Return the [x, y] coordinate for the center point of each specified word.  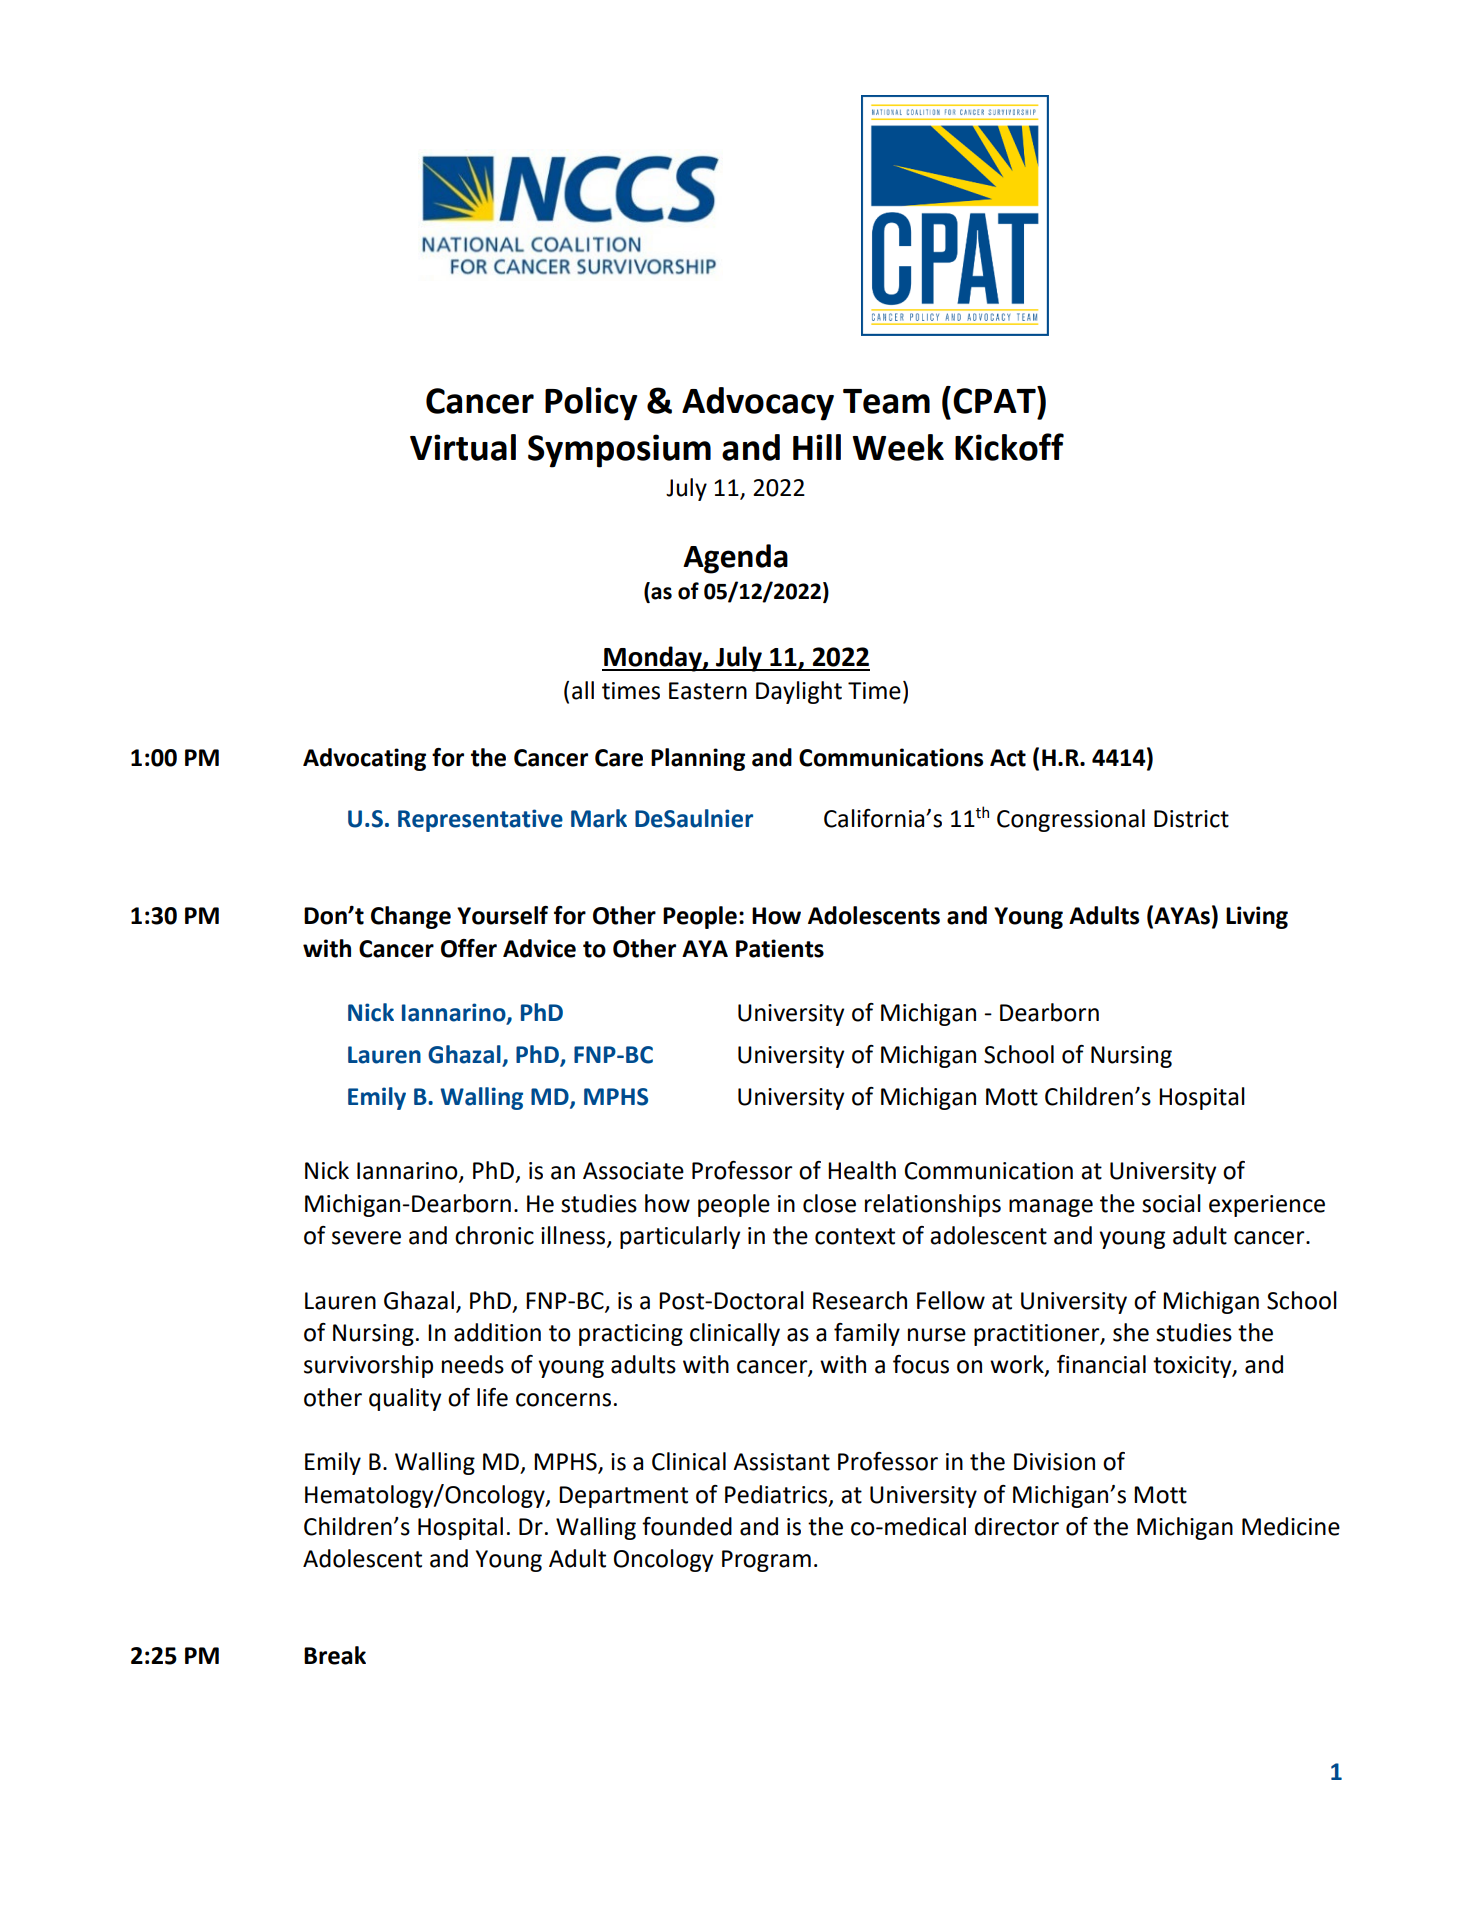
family [867, 1334]
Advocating [364, 759]
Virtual [463, 447]
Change [411, 917]
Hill [817, 447]
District [1191, 819]
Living [1257, 917]
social [1171, 1203]
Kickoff [1009, 447]
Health [862, 1170]
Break [335, 1655]
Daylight [799, 692]
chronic [494, 1235]
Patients [780, 948]
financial [1101, 1364]
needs [473, 1364]
